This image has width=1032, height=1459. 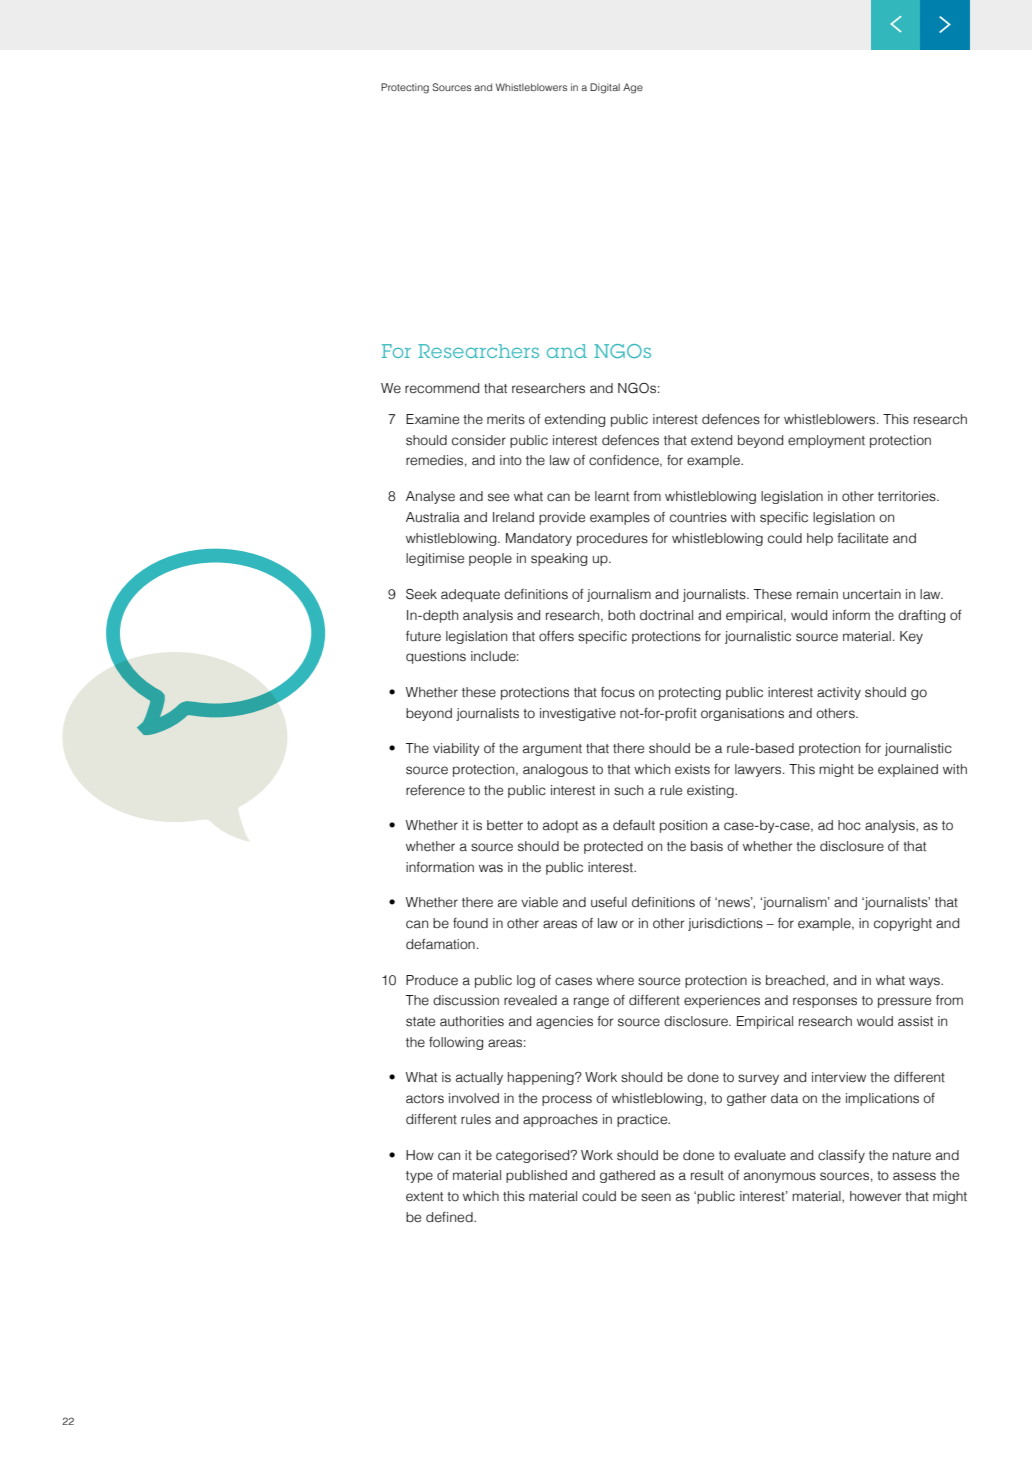 What do you see at coordinates (470, 923) in the image?
I see `found` at bounding box center [470, 923].
